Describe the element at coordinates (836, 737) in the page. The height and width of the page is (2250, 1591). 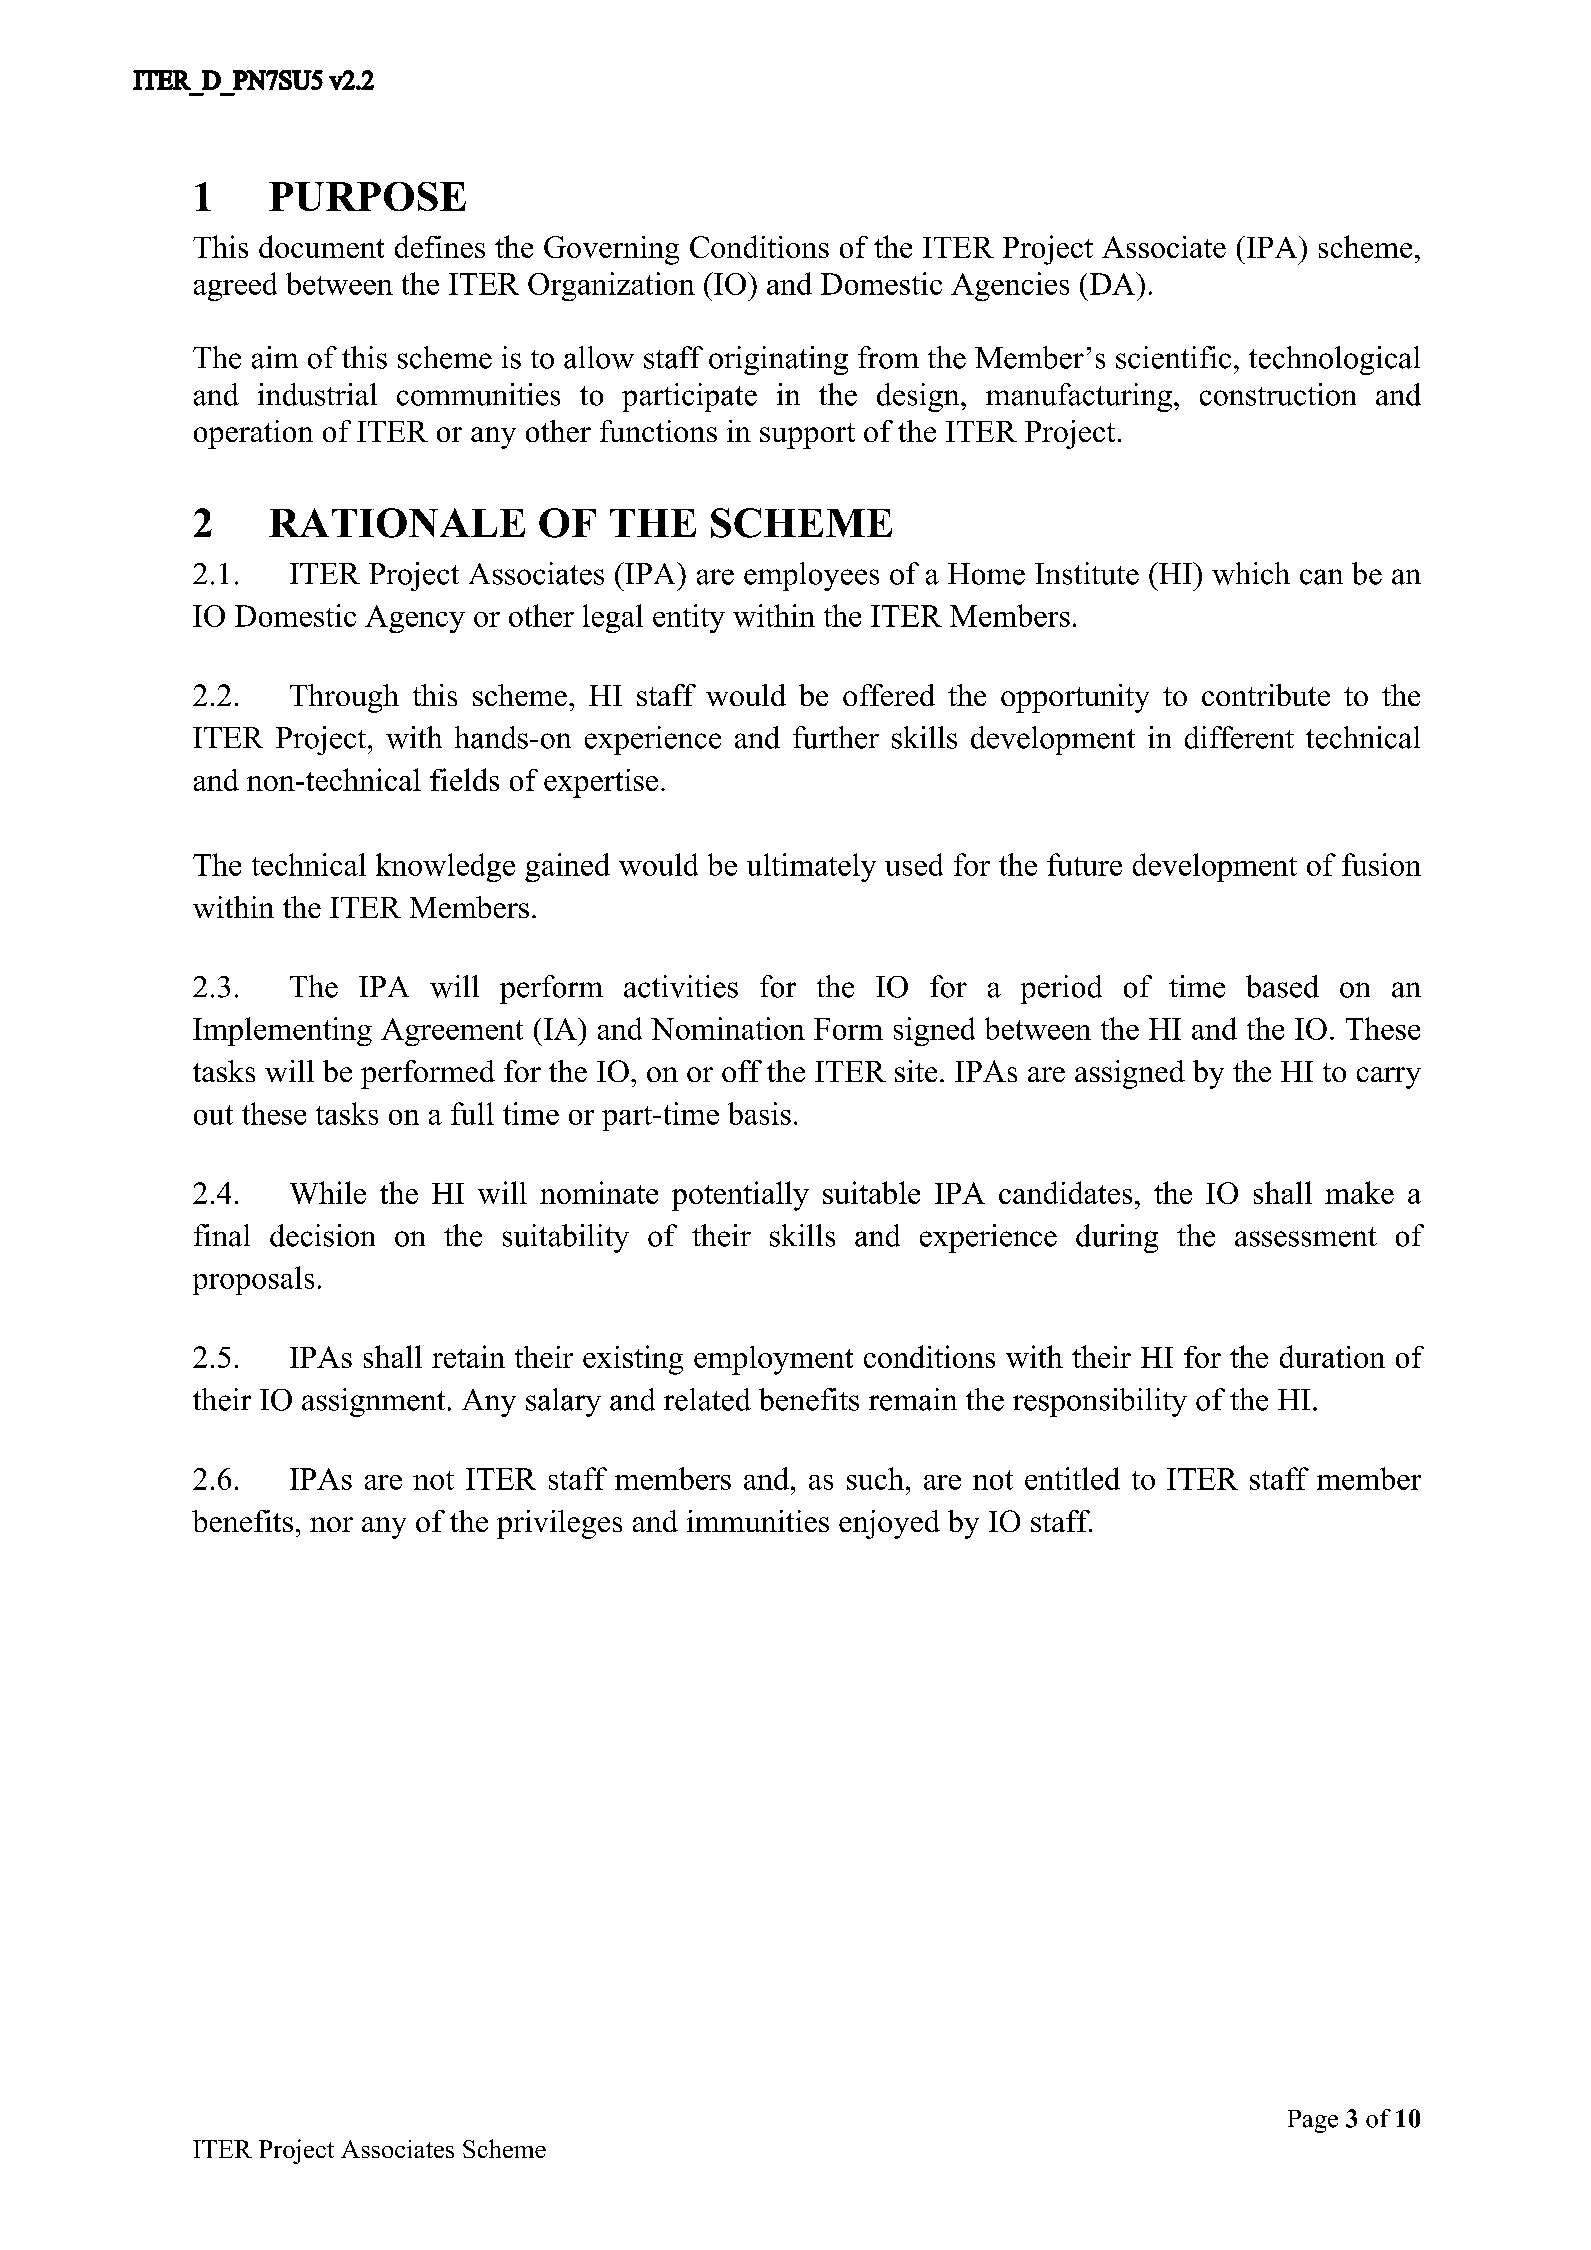
I see `further` at that location.
